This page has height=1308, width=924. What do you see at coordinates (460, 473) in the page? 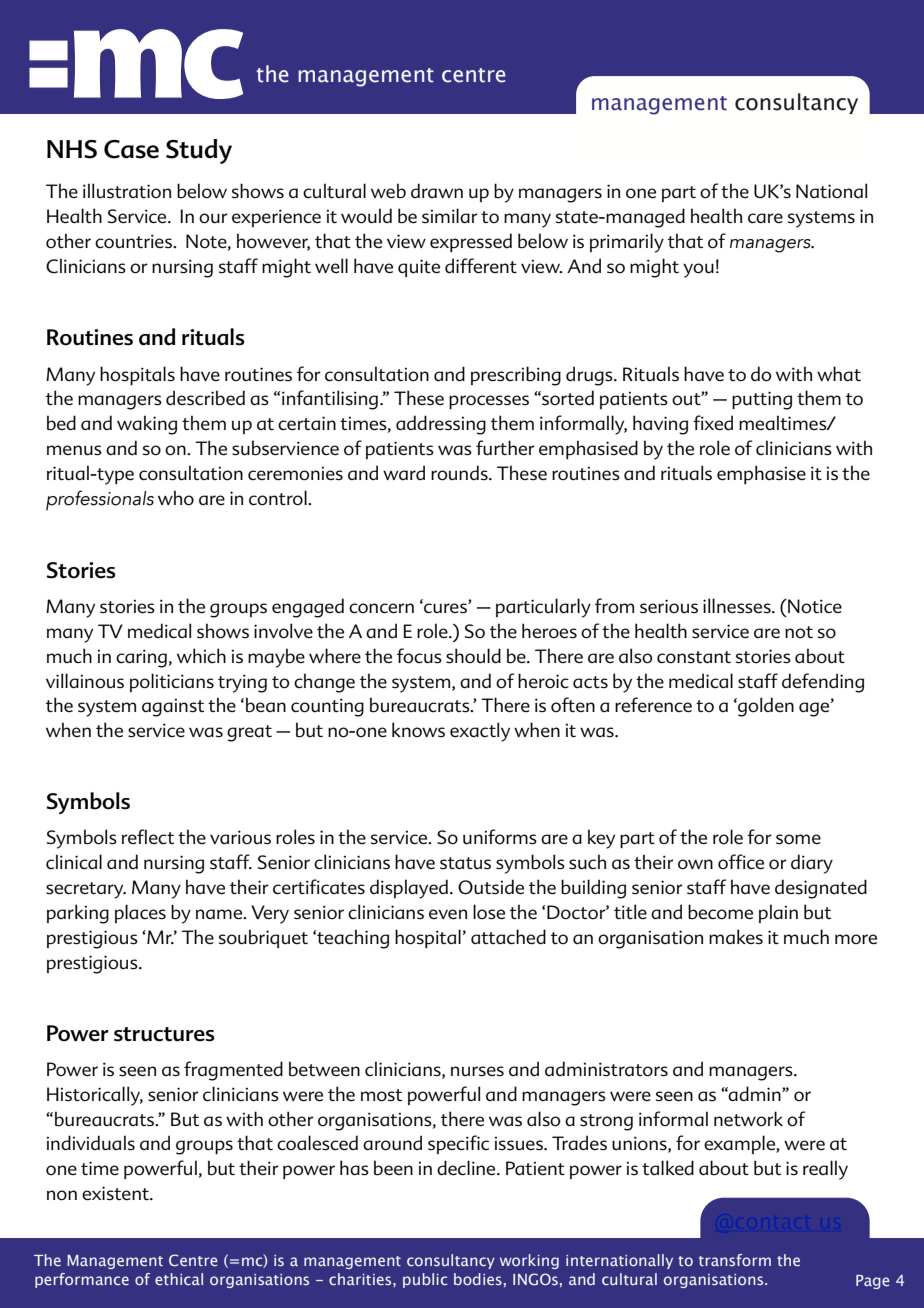
I see `rounds` at bounding box center [460, 473].
